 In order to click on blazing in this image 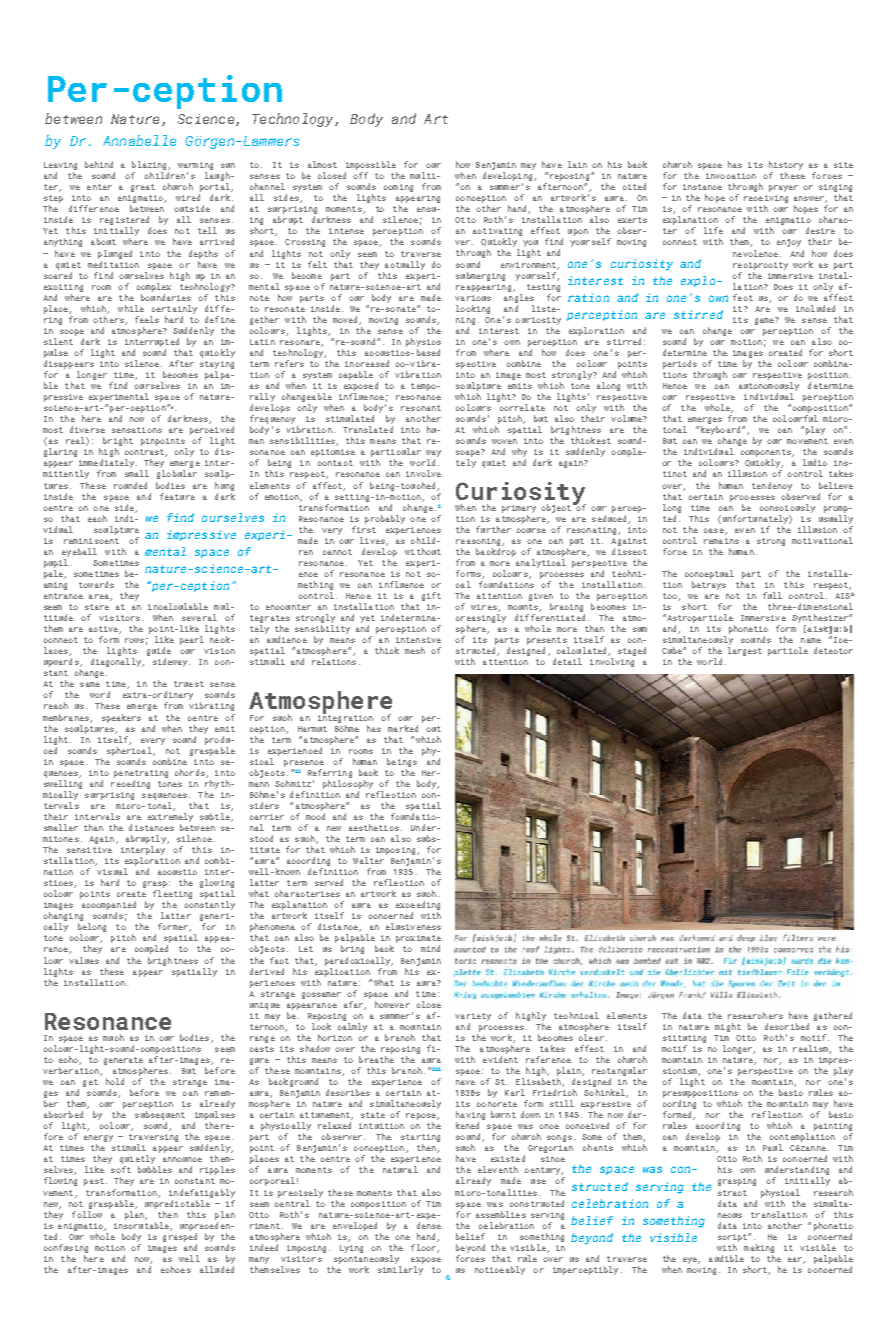, I will do `click(150, 165)`.
